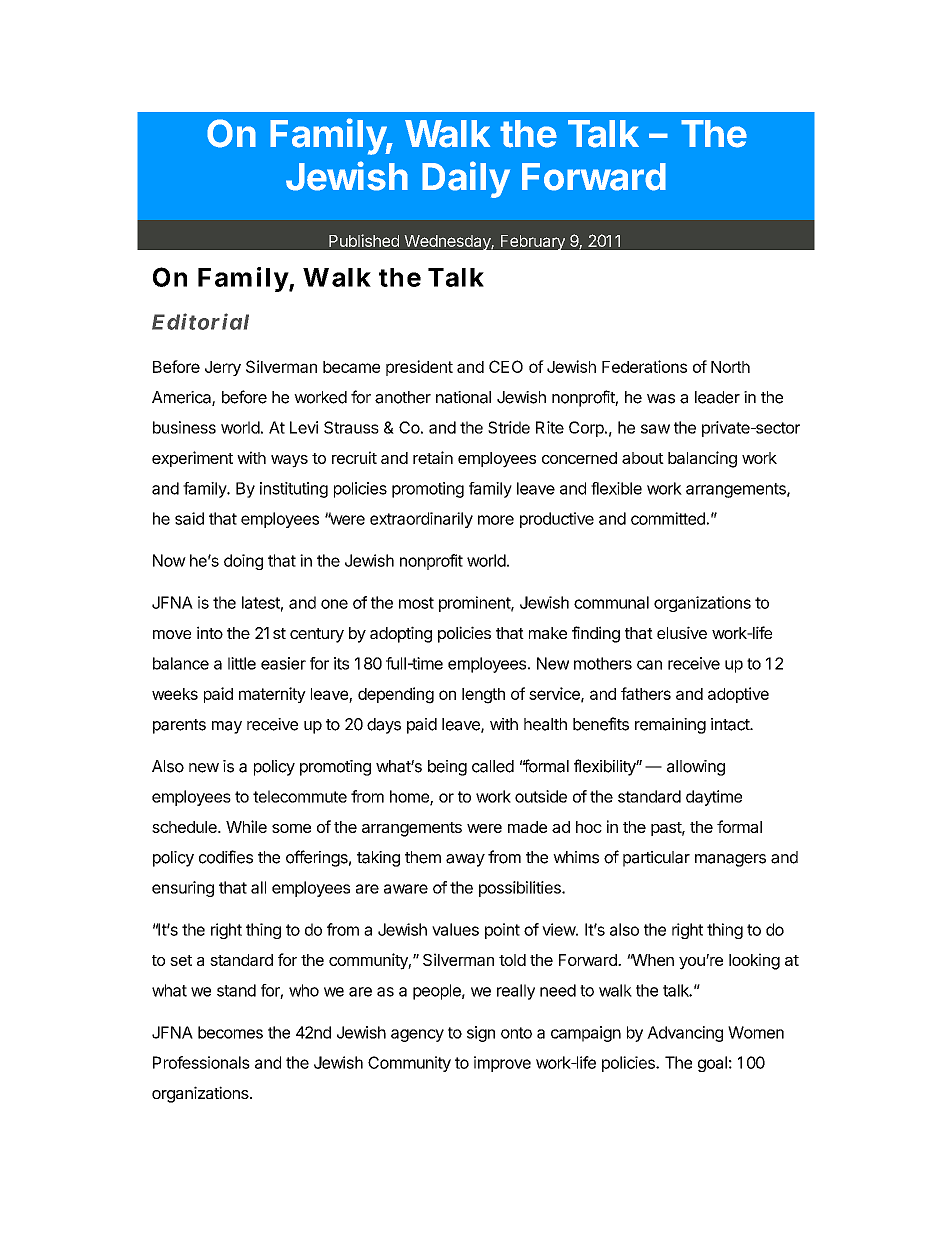  I want to click on remaining, so click(670, 726).
